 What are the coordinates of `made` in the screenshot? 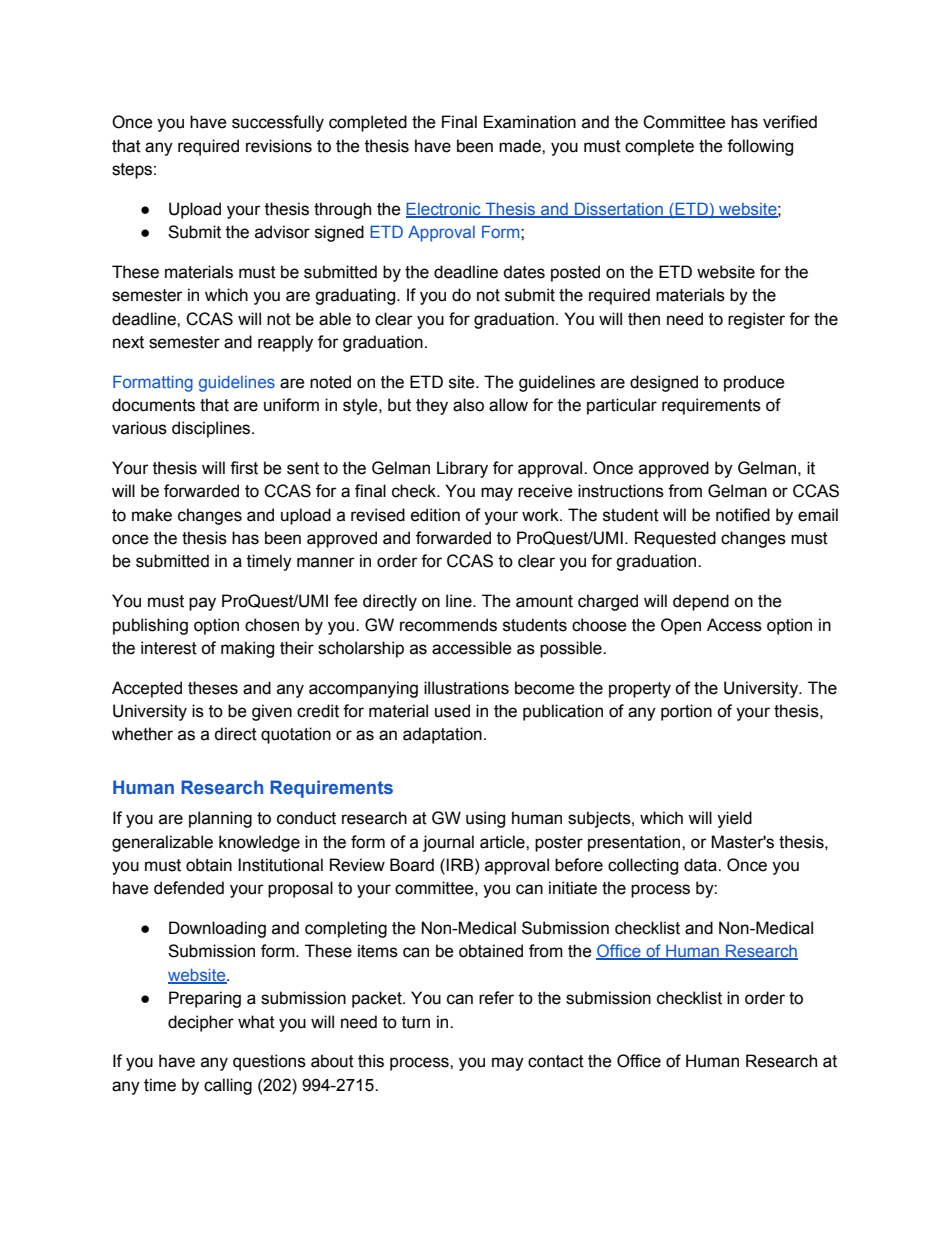 It's located at (521, 146).
